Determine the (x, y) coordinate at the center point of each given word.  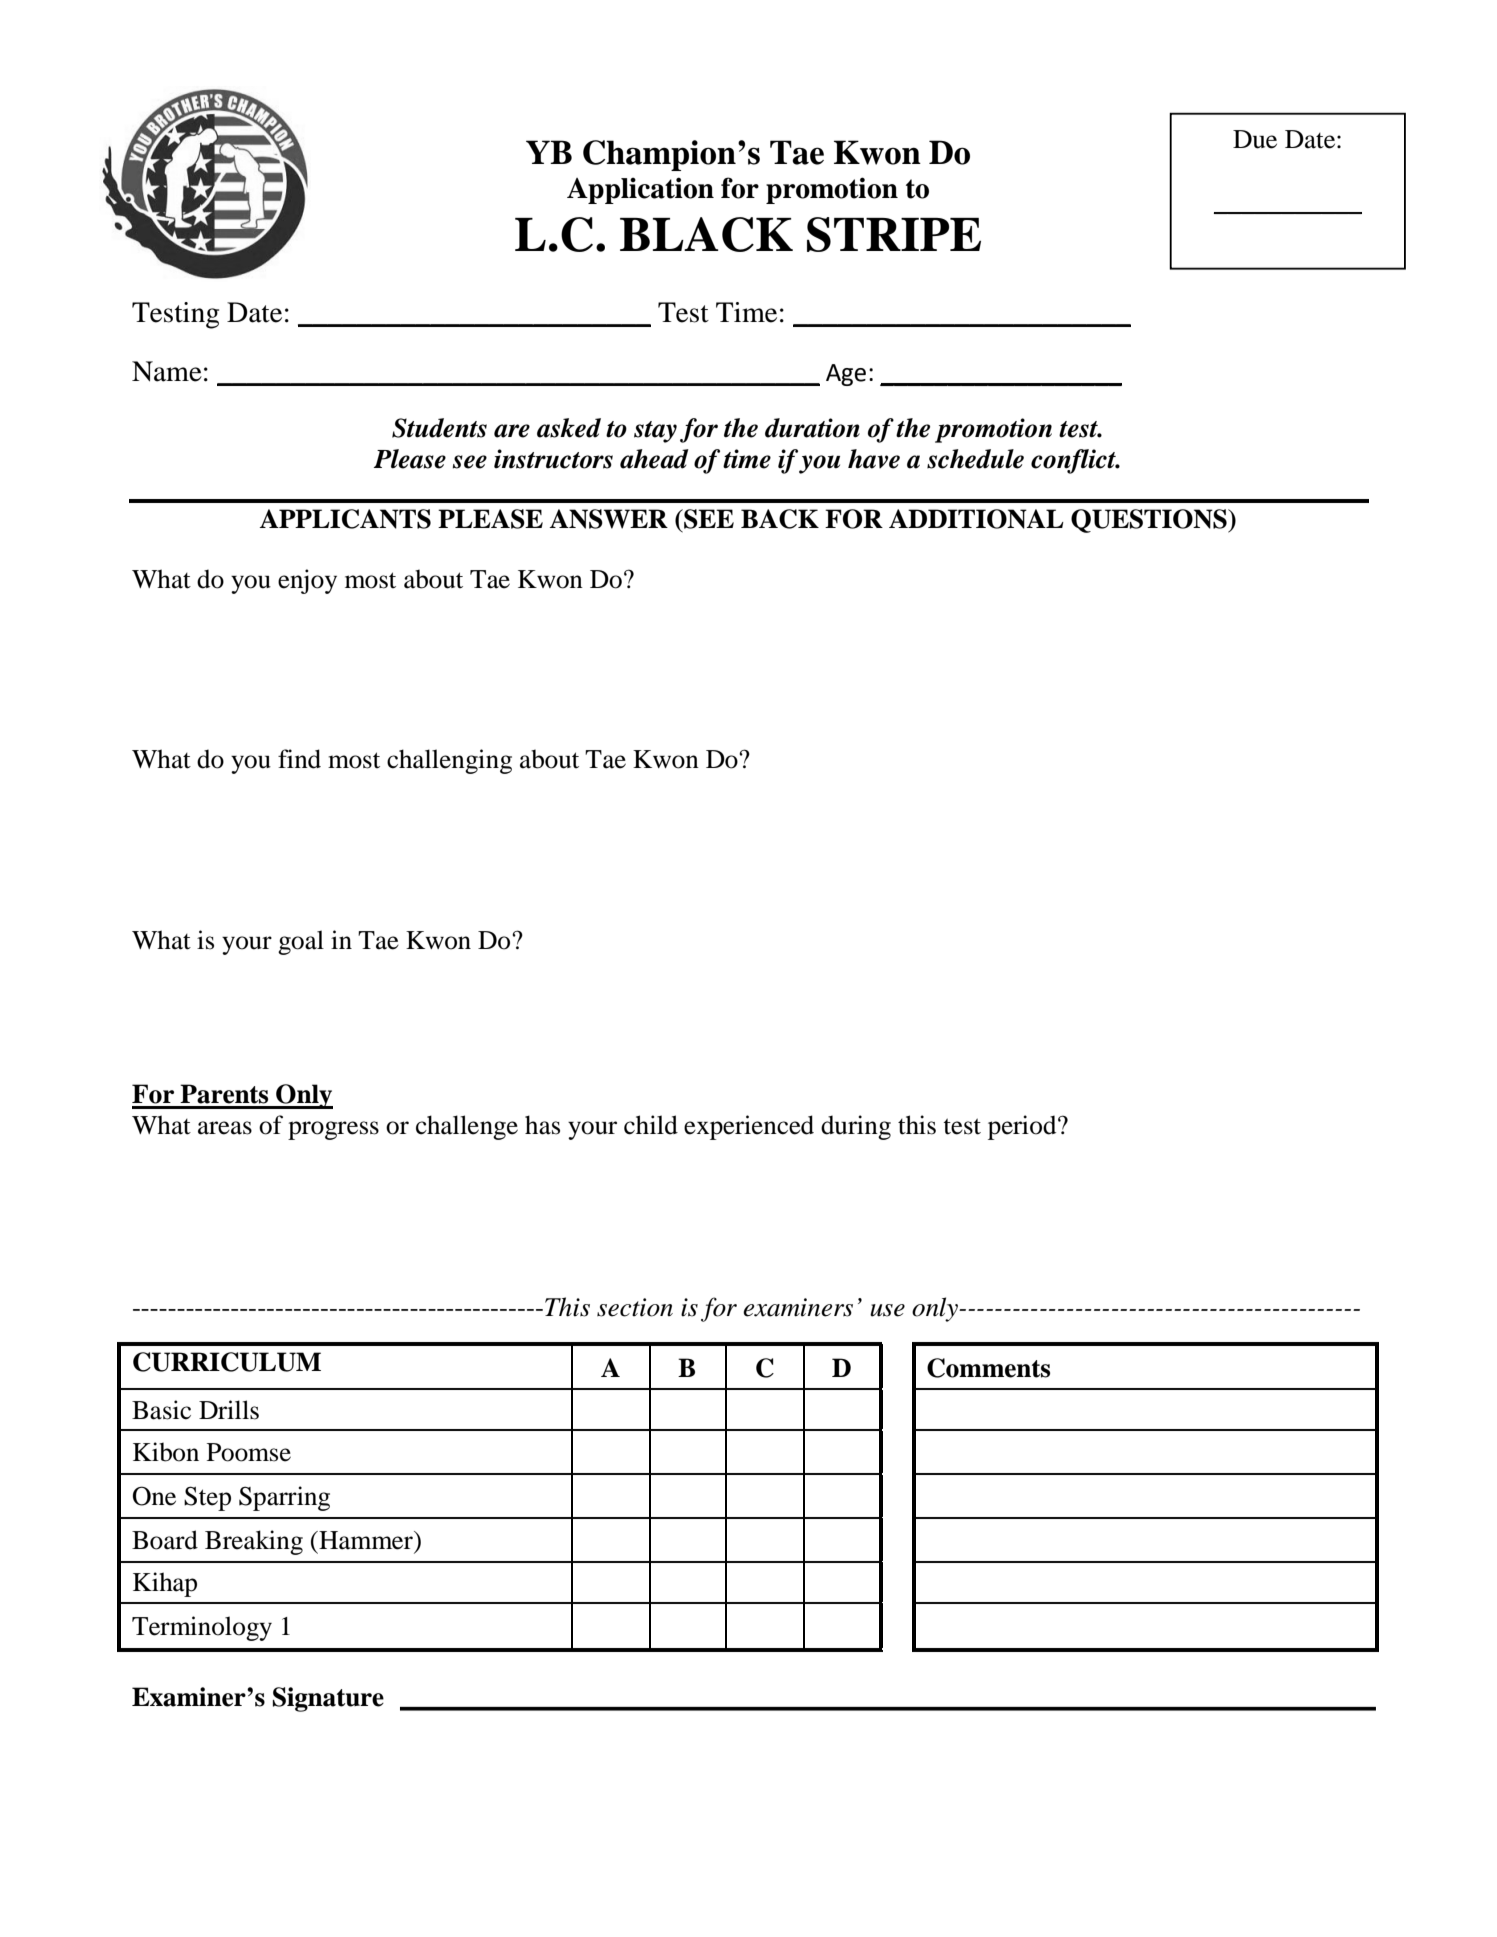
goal (301, 942)
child (651, 1125)
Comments (988, 1368)
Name (167, 371)
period (1023, 1127)
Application (640, 190)
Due (1255, 139)
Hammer (366, 1540)
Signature (328, 1699)
